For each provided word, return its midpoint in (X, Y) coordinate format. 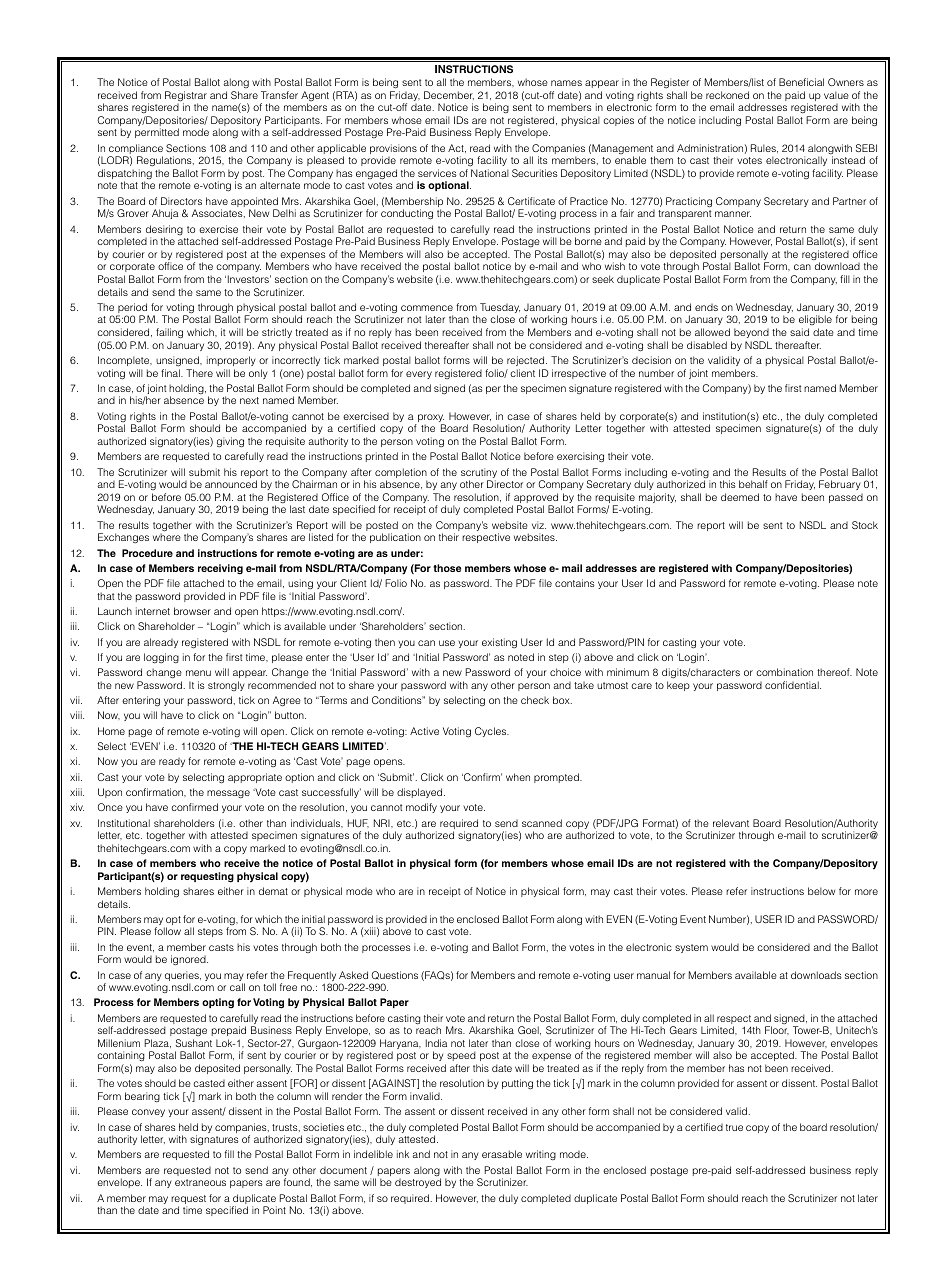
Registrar (186, 97)
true (734, 1127)
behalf (753, 484)
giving (230, 442)
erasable (502, 1154)
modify (421, 808)
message (228, 794)
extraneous (200, 1182)
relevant (731, 823)
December (449, 95)
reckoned (727, 95)
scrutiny (479, 474)
